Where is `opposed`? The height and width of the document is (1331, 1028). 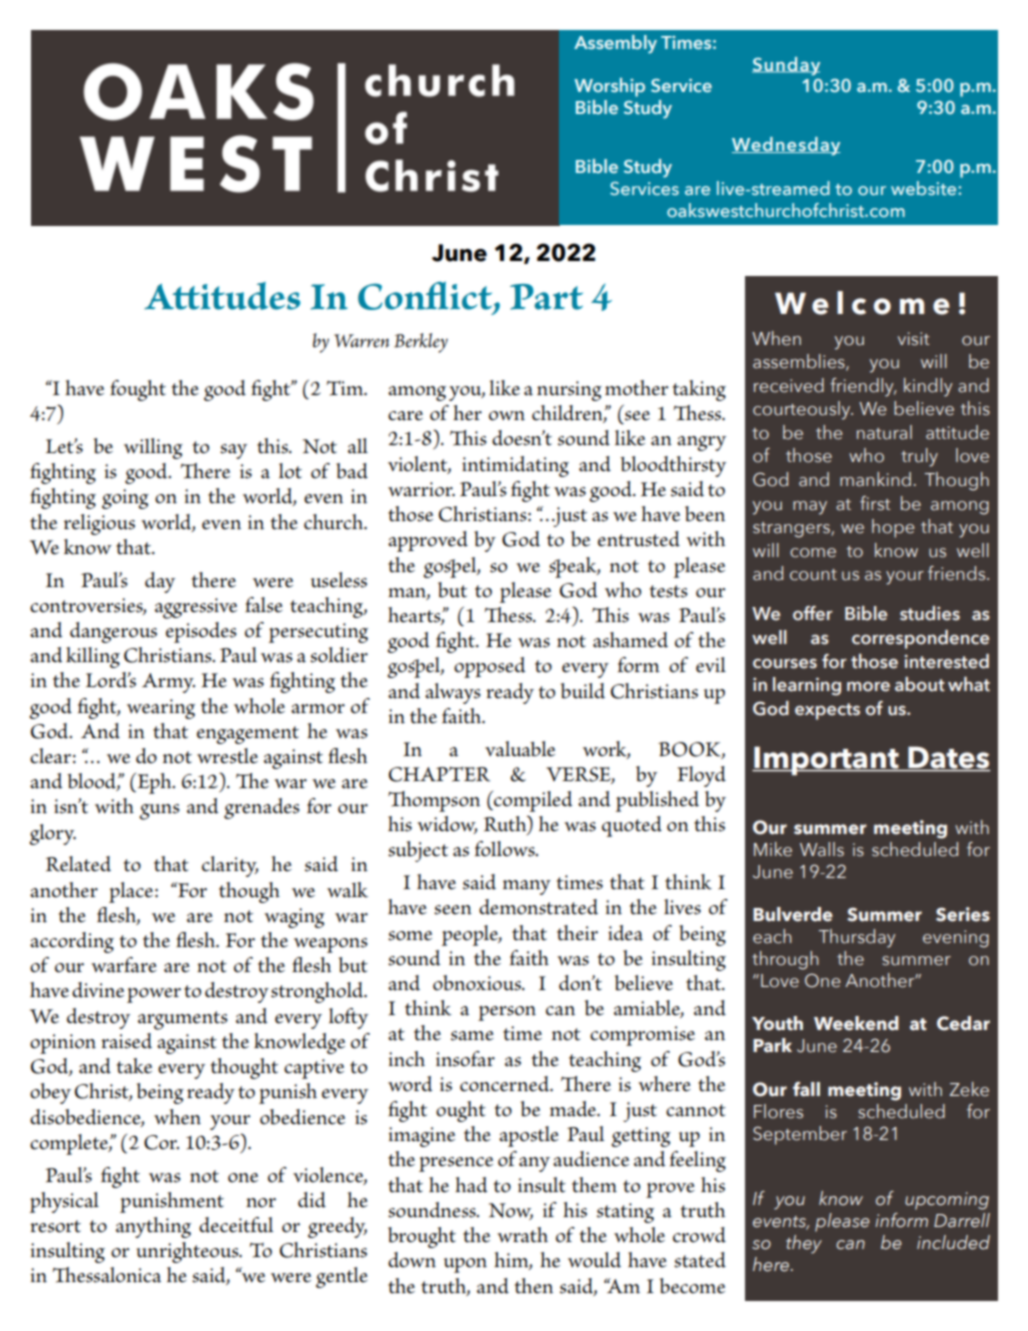
opposed is located at coordinates (489, 667).
